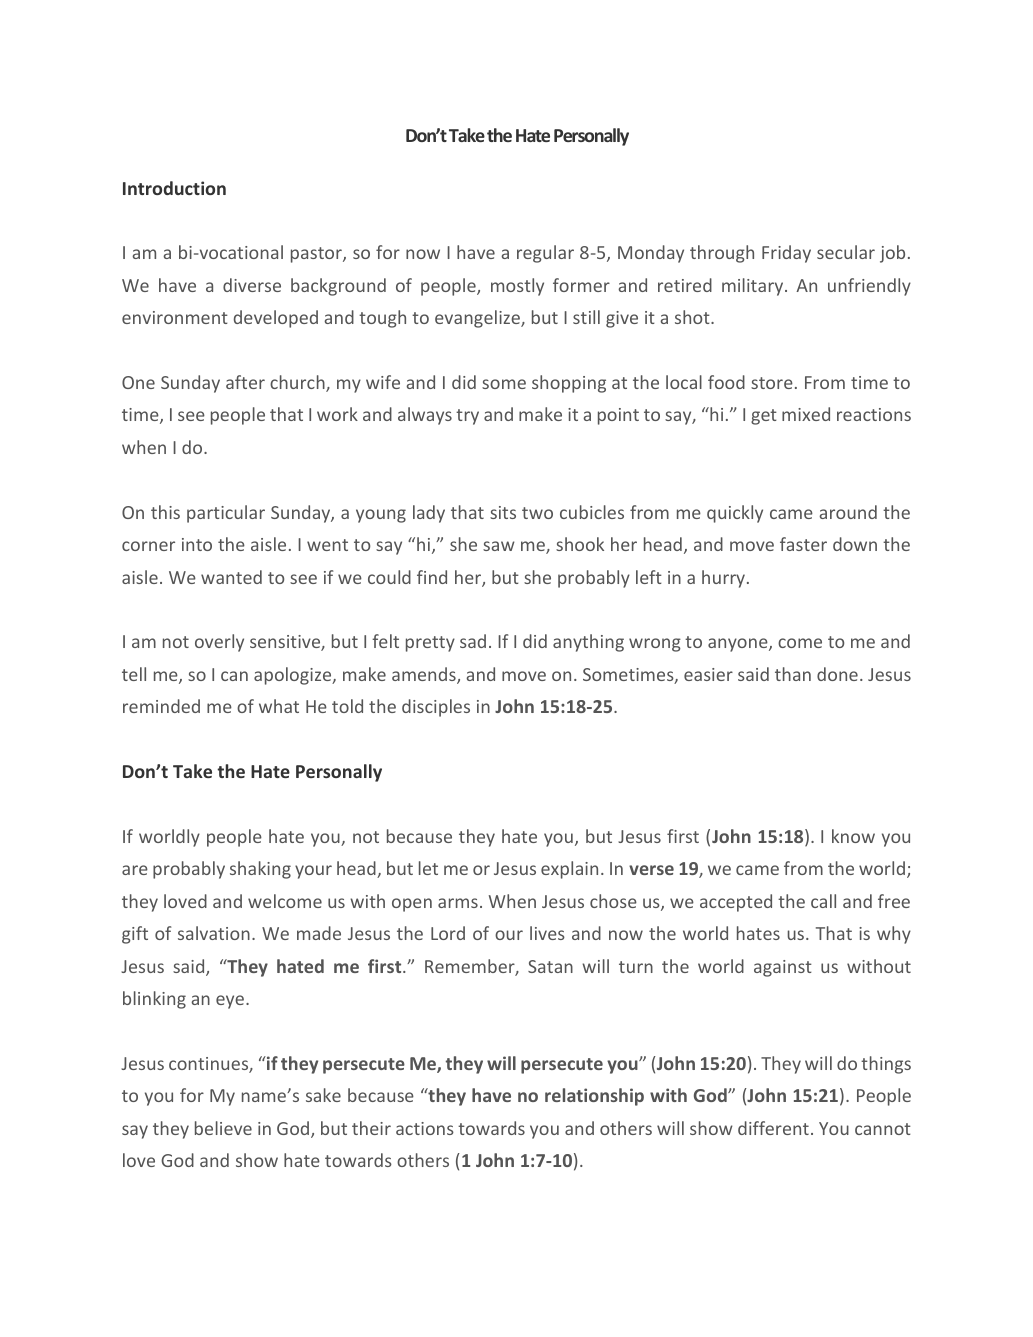  What do you see at coordinates (174, 188) in the image?
I see `Introduction` at bounding box center [174, 188].
